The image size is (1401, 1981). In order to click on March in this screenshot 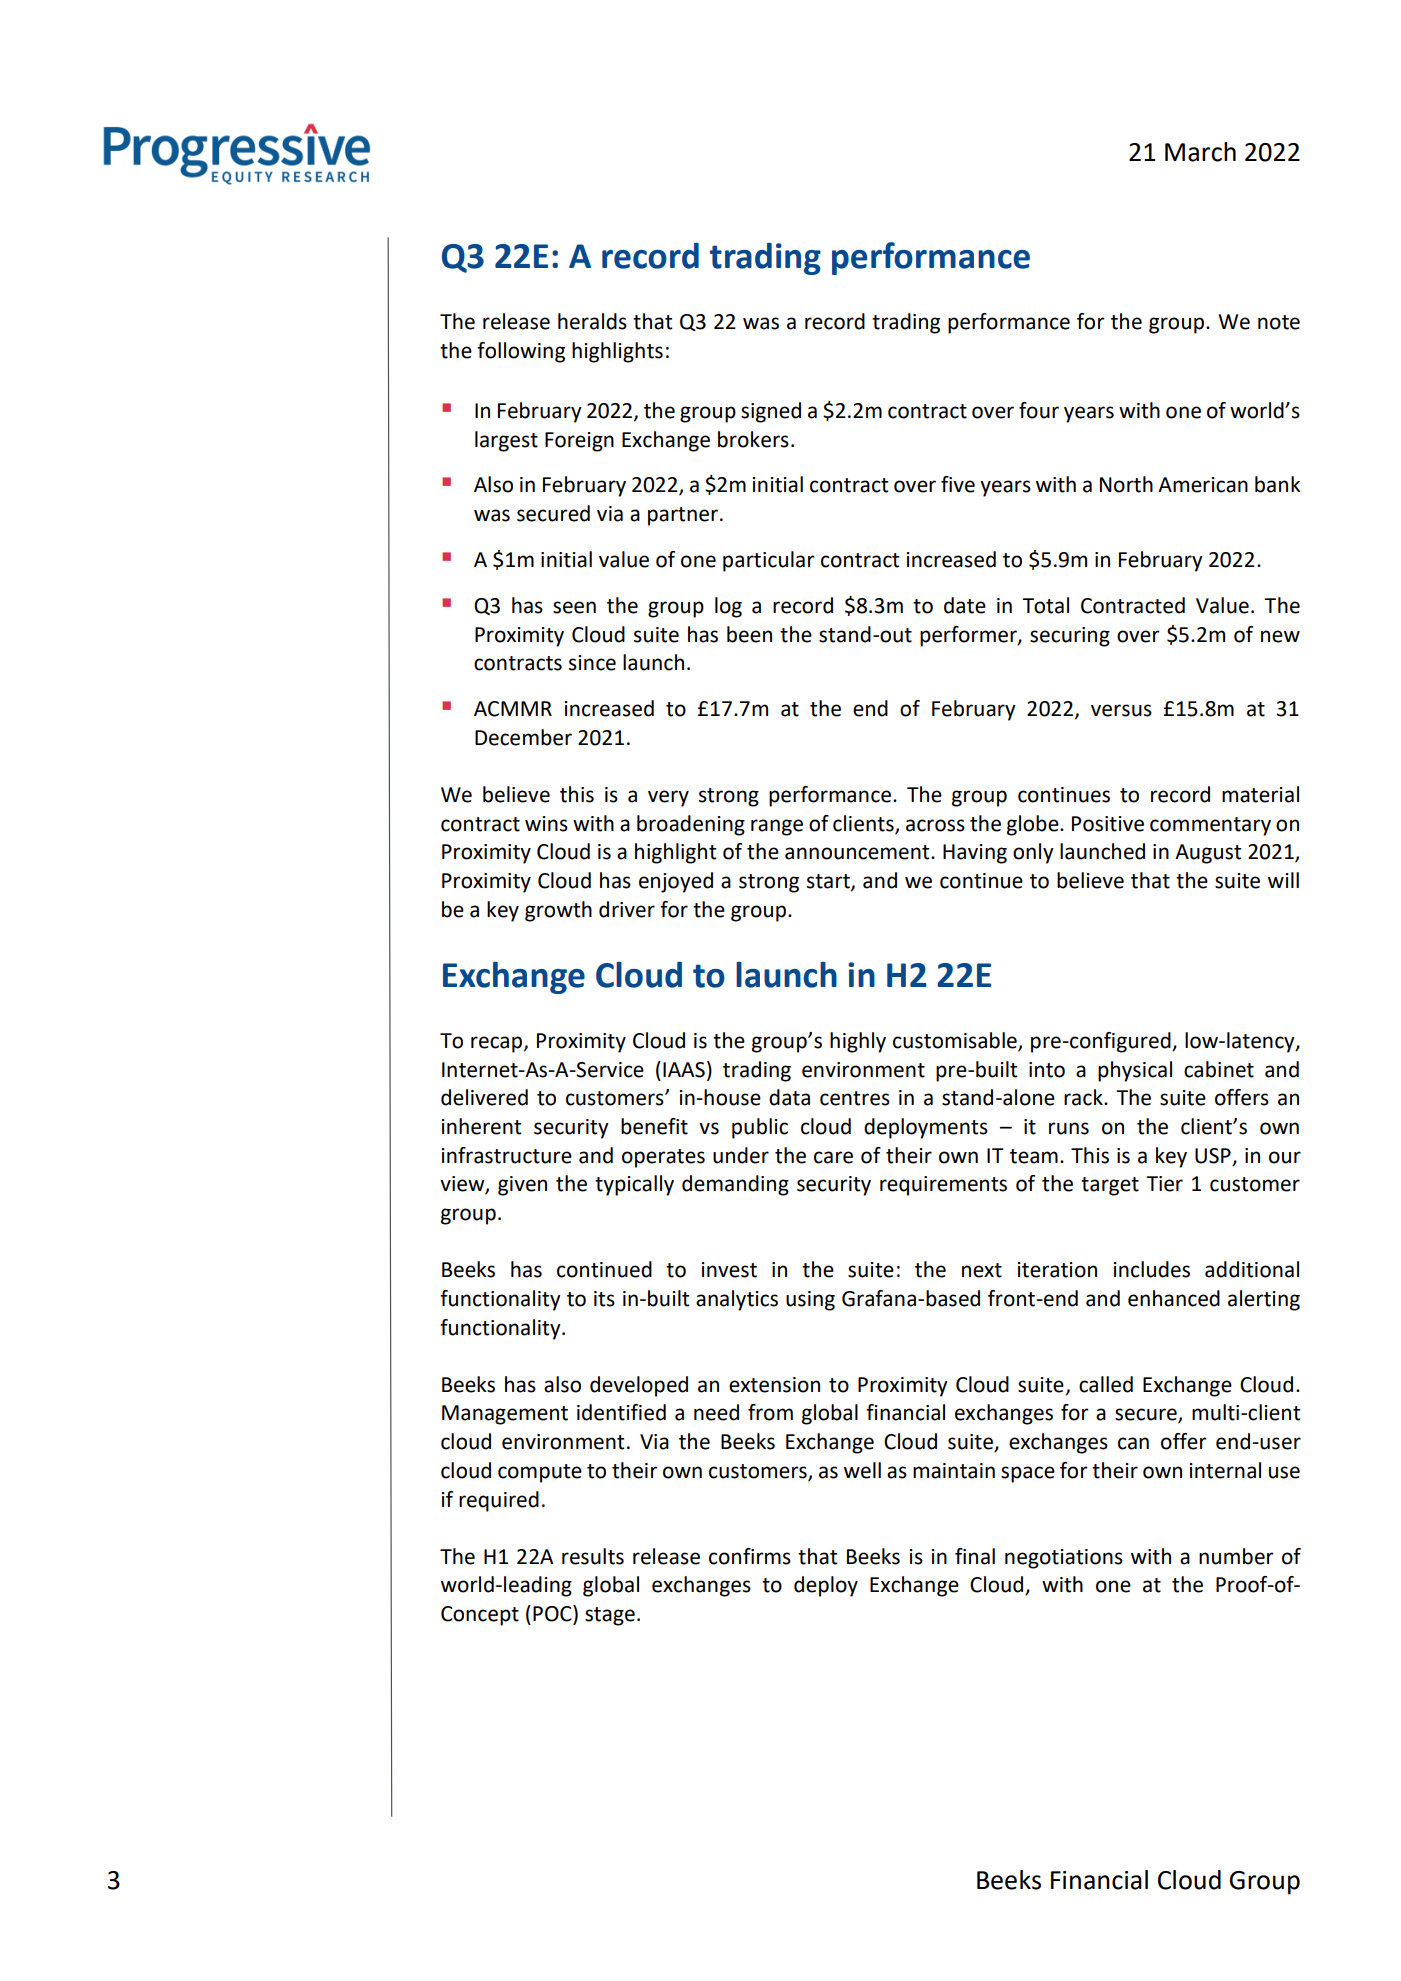, I will do `click(1200, 152)`.
